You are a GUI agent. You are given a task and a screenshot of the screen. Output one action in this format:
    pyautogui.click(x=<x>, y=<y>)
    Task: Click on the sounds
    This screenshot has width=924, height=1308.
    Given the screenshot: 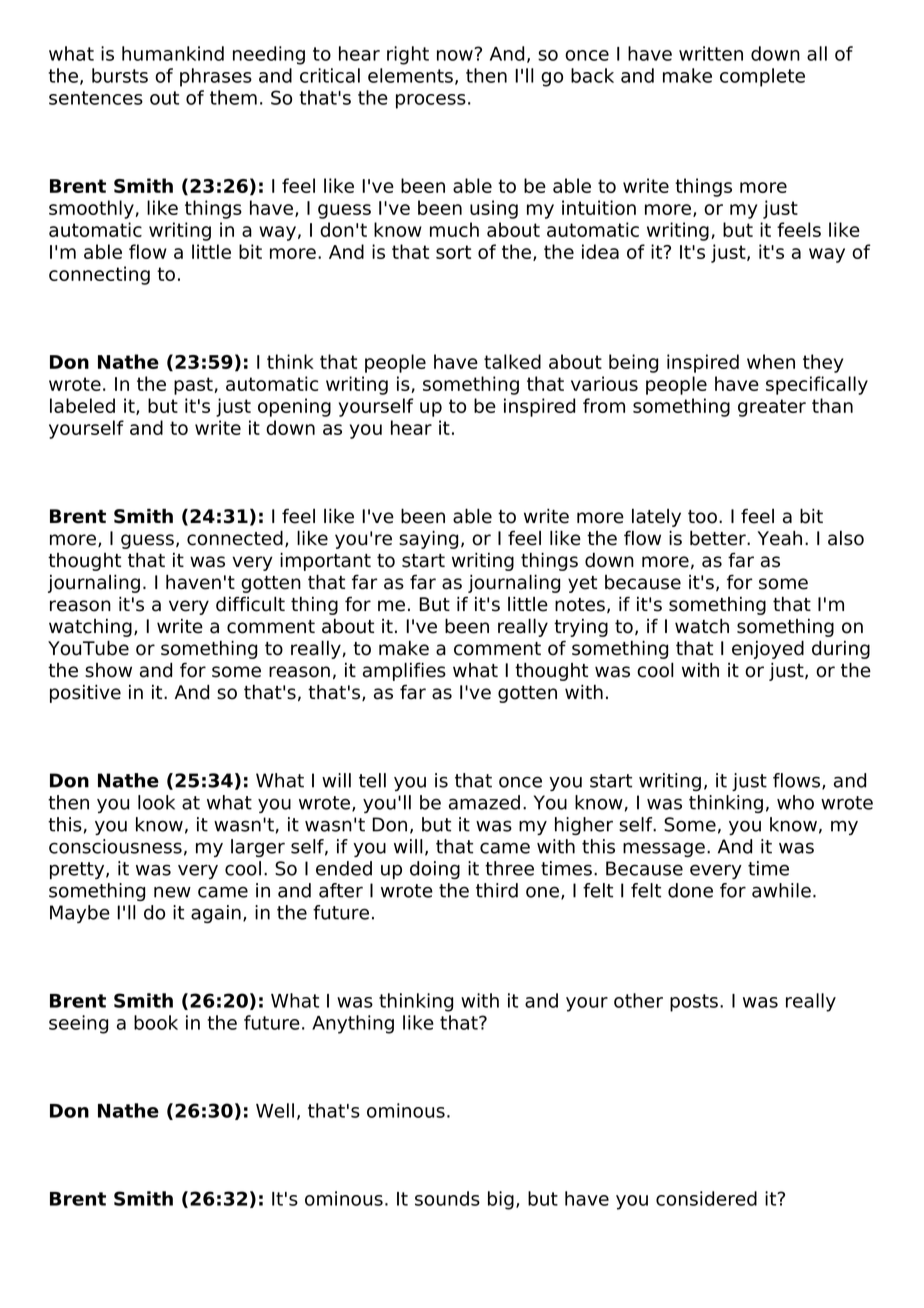 What is the action you would take?
    pyautogui.click(x=447, y=1198)
